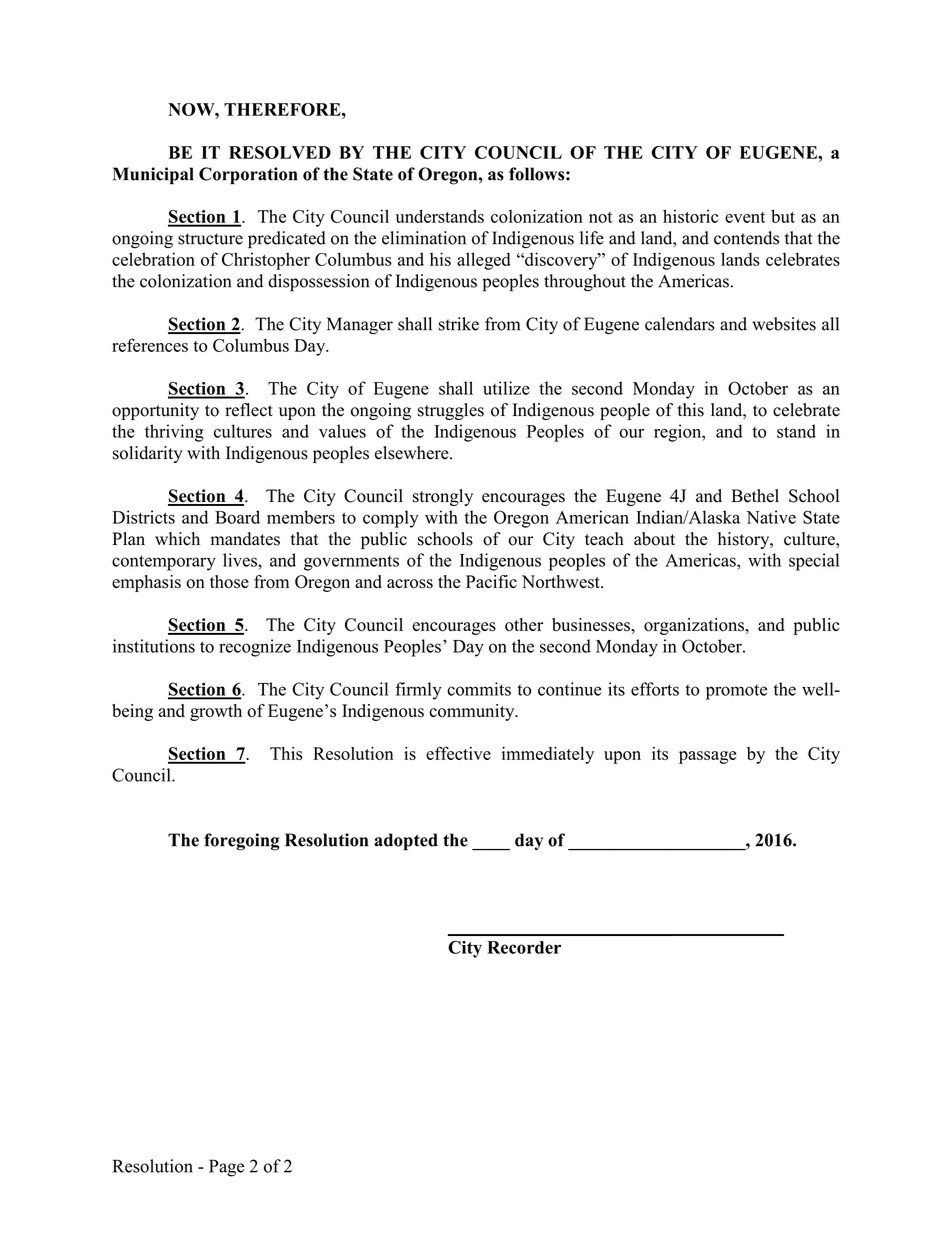 The width and height of the screenshot is (952, 1233). I want to click on recognize, so click(255, 648).
